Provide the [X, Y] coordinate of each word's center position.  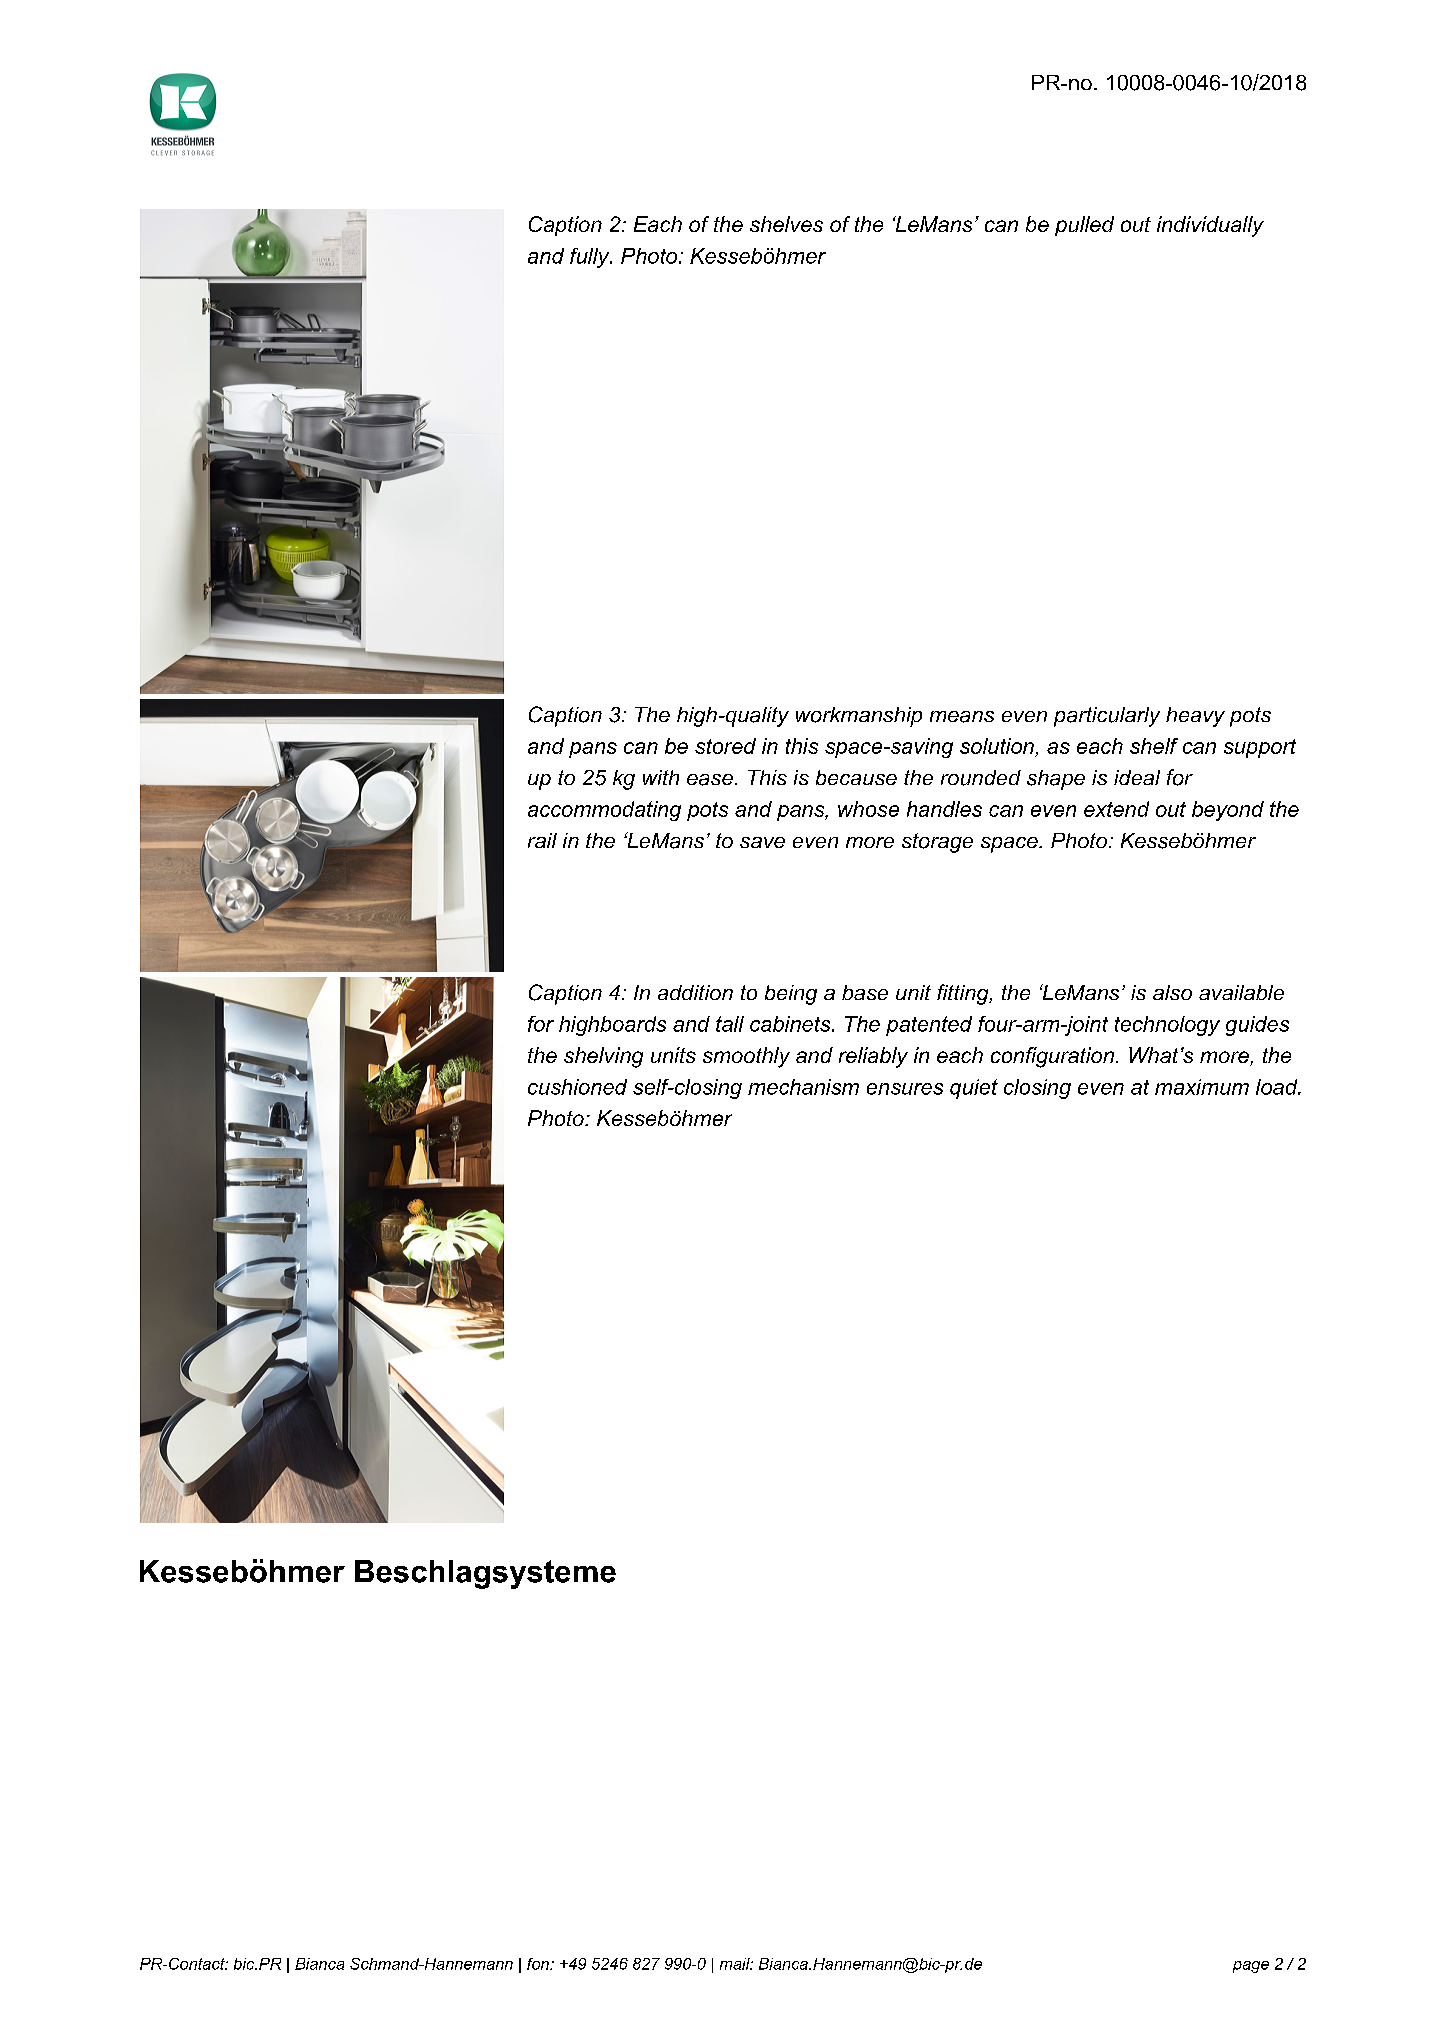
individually [1210, 226]
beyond [1228, 811]
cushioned [577, 1087]
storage [937, 843]
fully [591, 258]
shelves [786, 224]
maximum [1202, 1087]
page [1251, 1967]
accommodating [604, 811]
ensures [905, 1089]
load [1278, 1087]
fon [539, 1964]
